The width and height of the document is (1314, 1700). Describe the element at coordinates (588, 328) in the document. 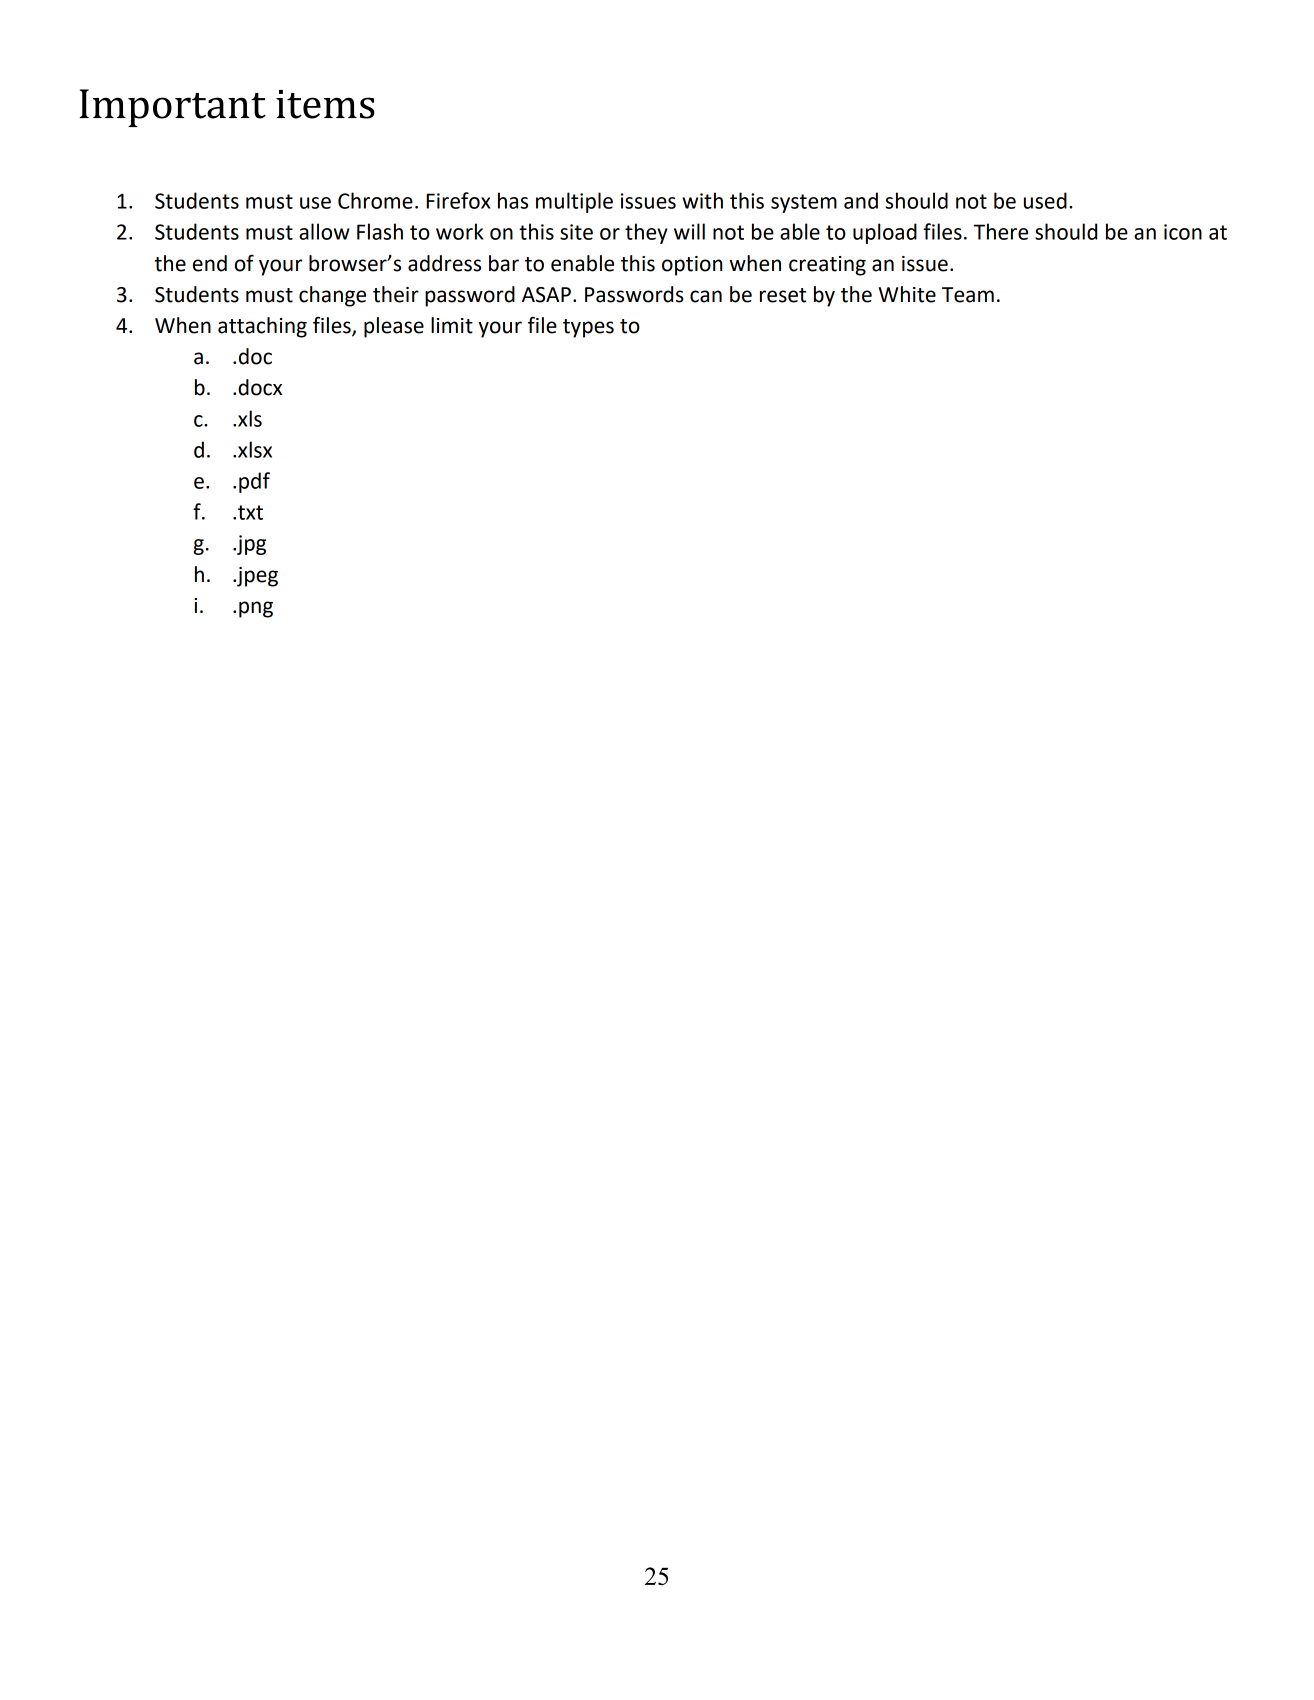

I see `types` at that location.
